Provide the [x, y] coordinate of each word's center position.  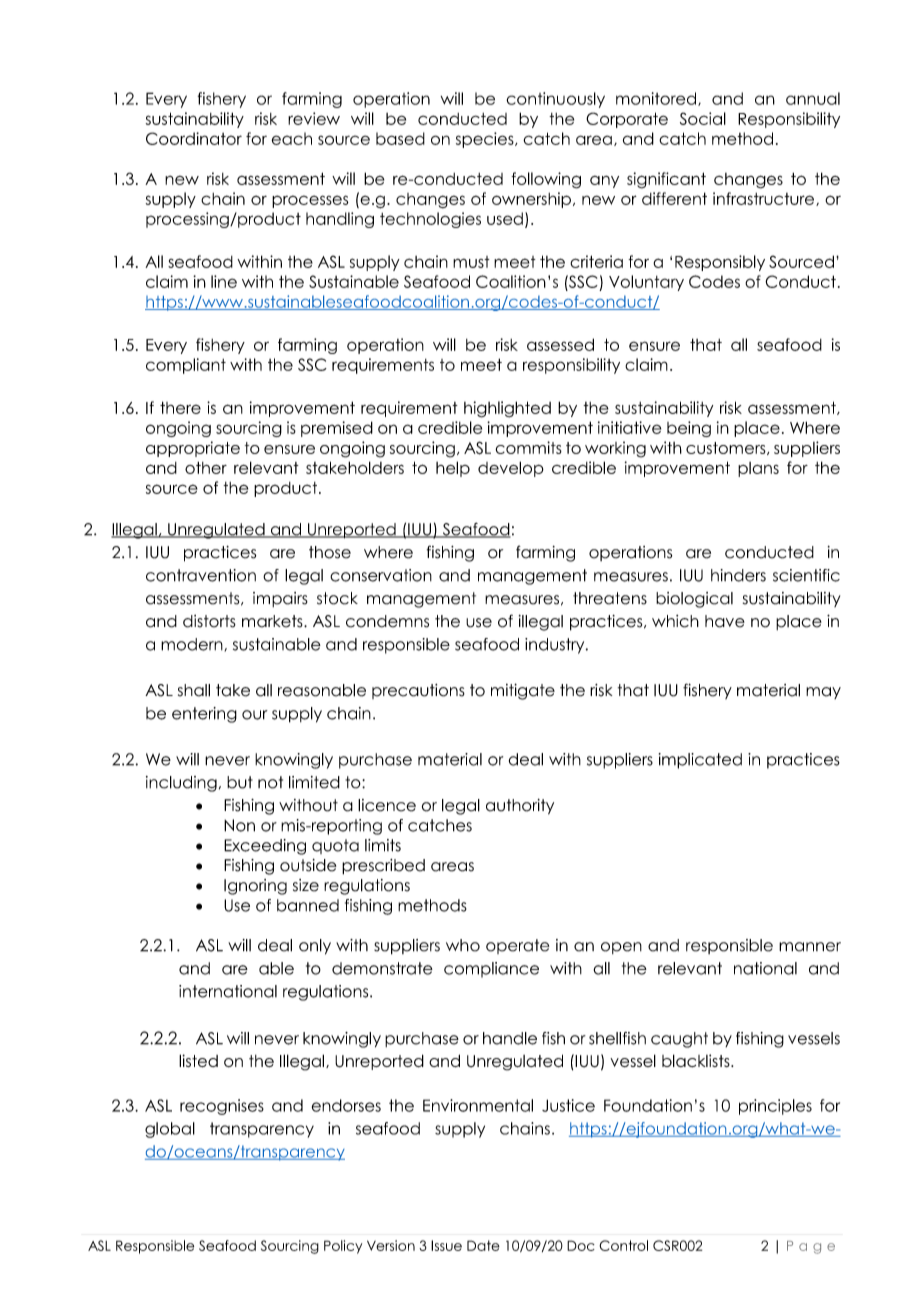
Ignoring [255, 887]
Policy [343, 1247]
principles [775, 1107]
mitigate [523, 691]
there [180, 407]
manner [810, 947]
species [486, 140]
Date [483, 1245]
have [725, 621]
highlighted [507, 409]
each [291, 138]
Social [703, 118]
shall [194, 690]
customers [727, 448]
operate [517, 946]
